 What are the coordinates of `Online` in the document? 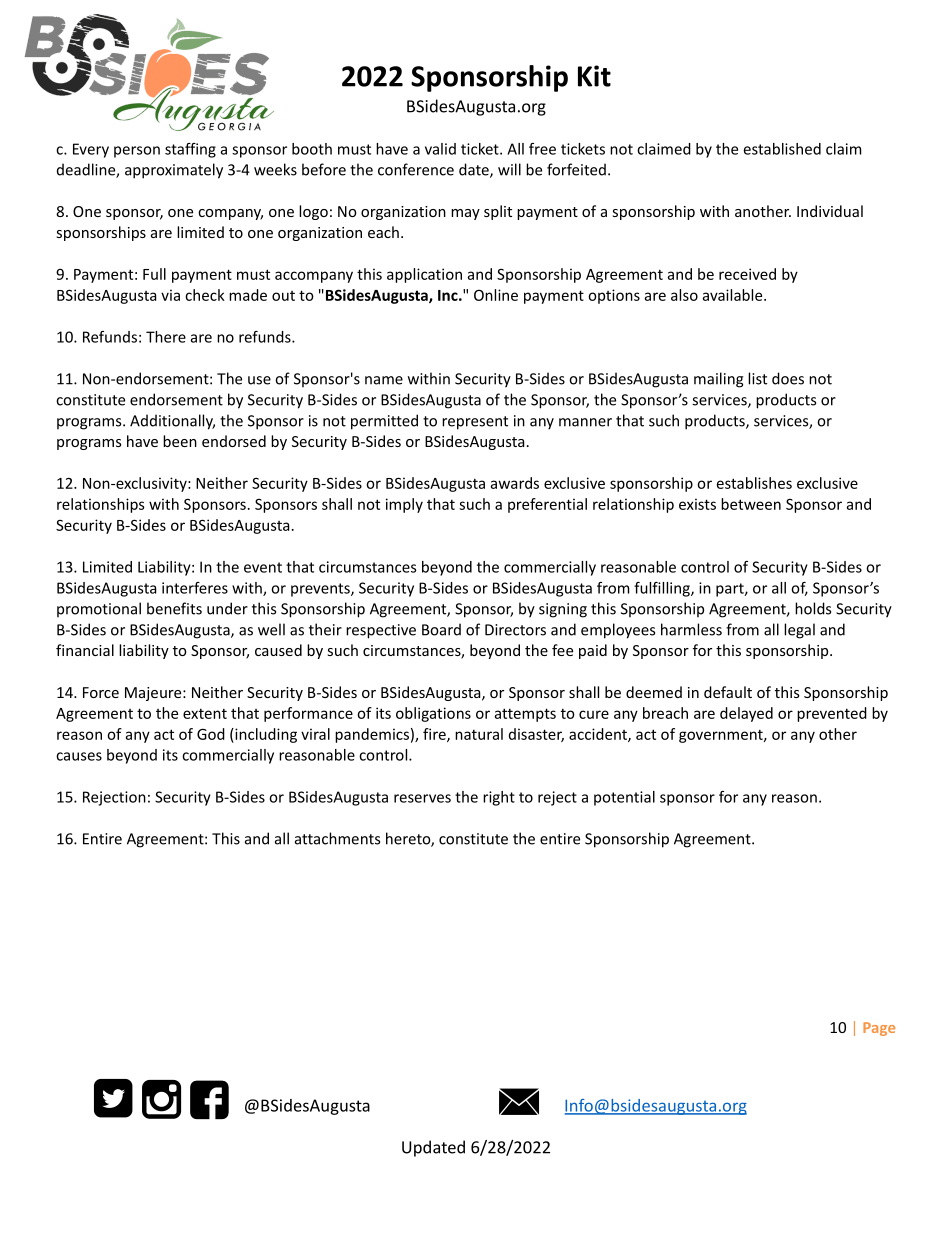 It's located at (496, 295).
